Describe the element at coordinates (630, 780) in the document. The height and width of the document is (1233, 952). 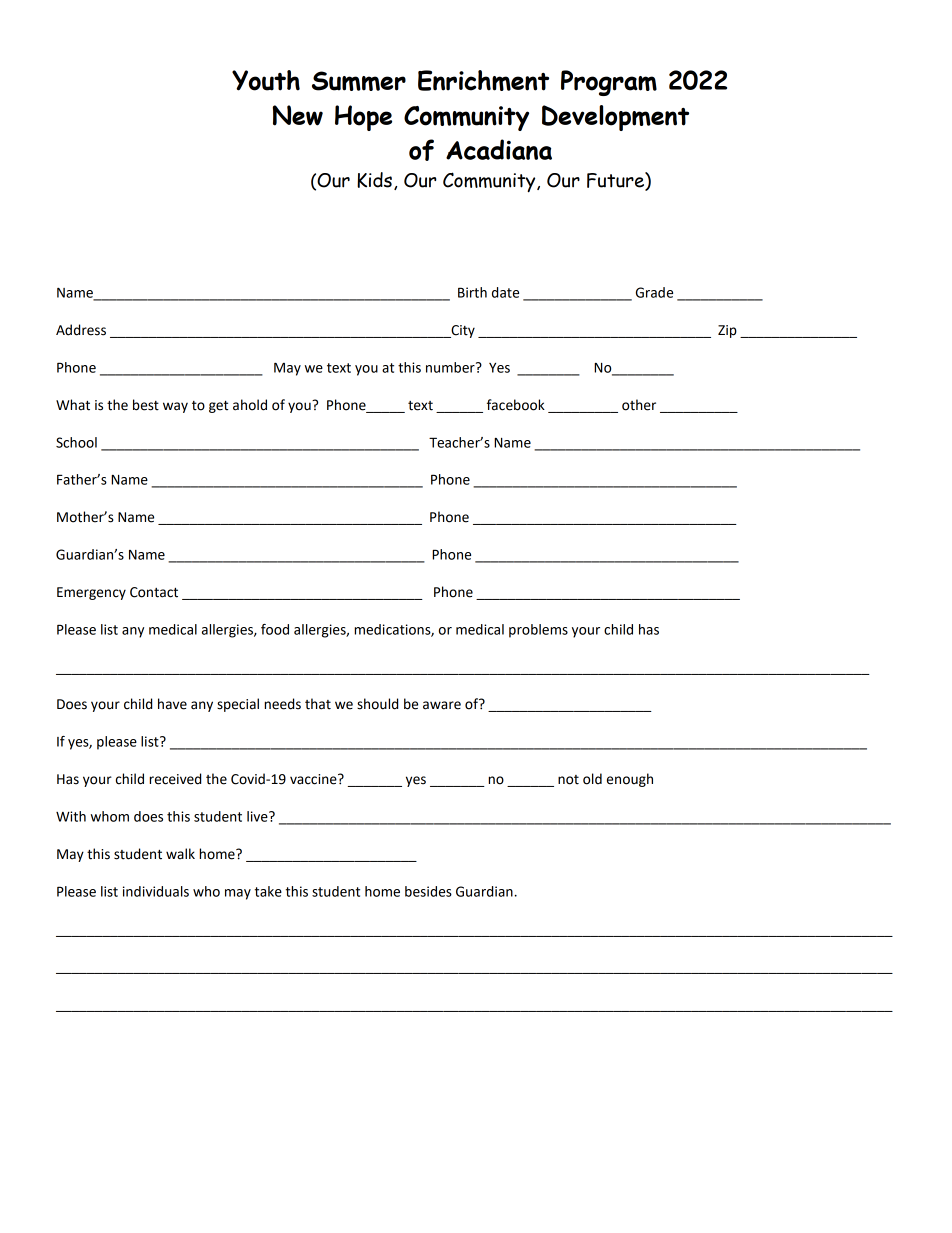
I see `enough` at that location.
